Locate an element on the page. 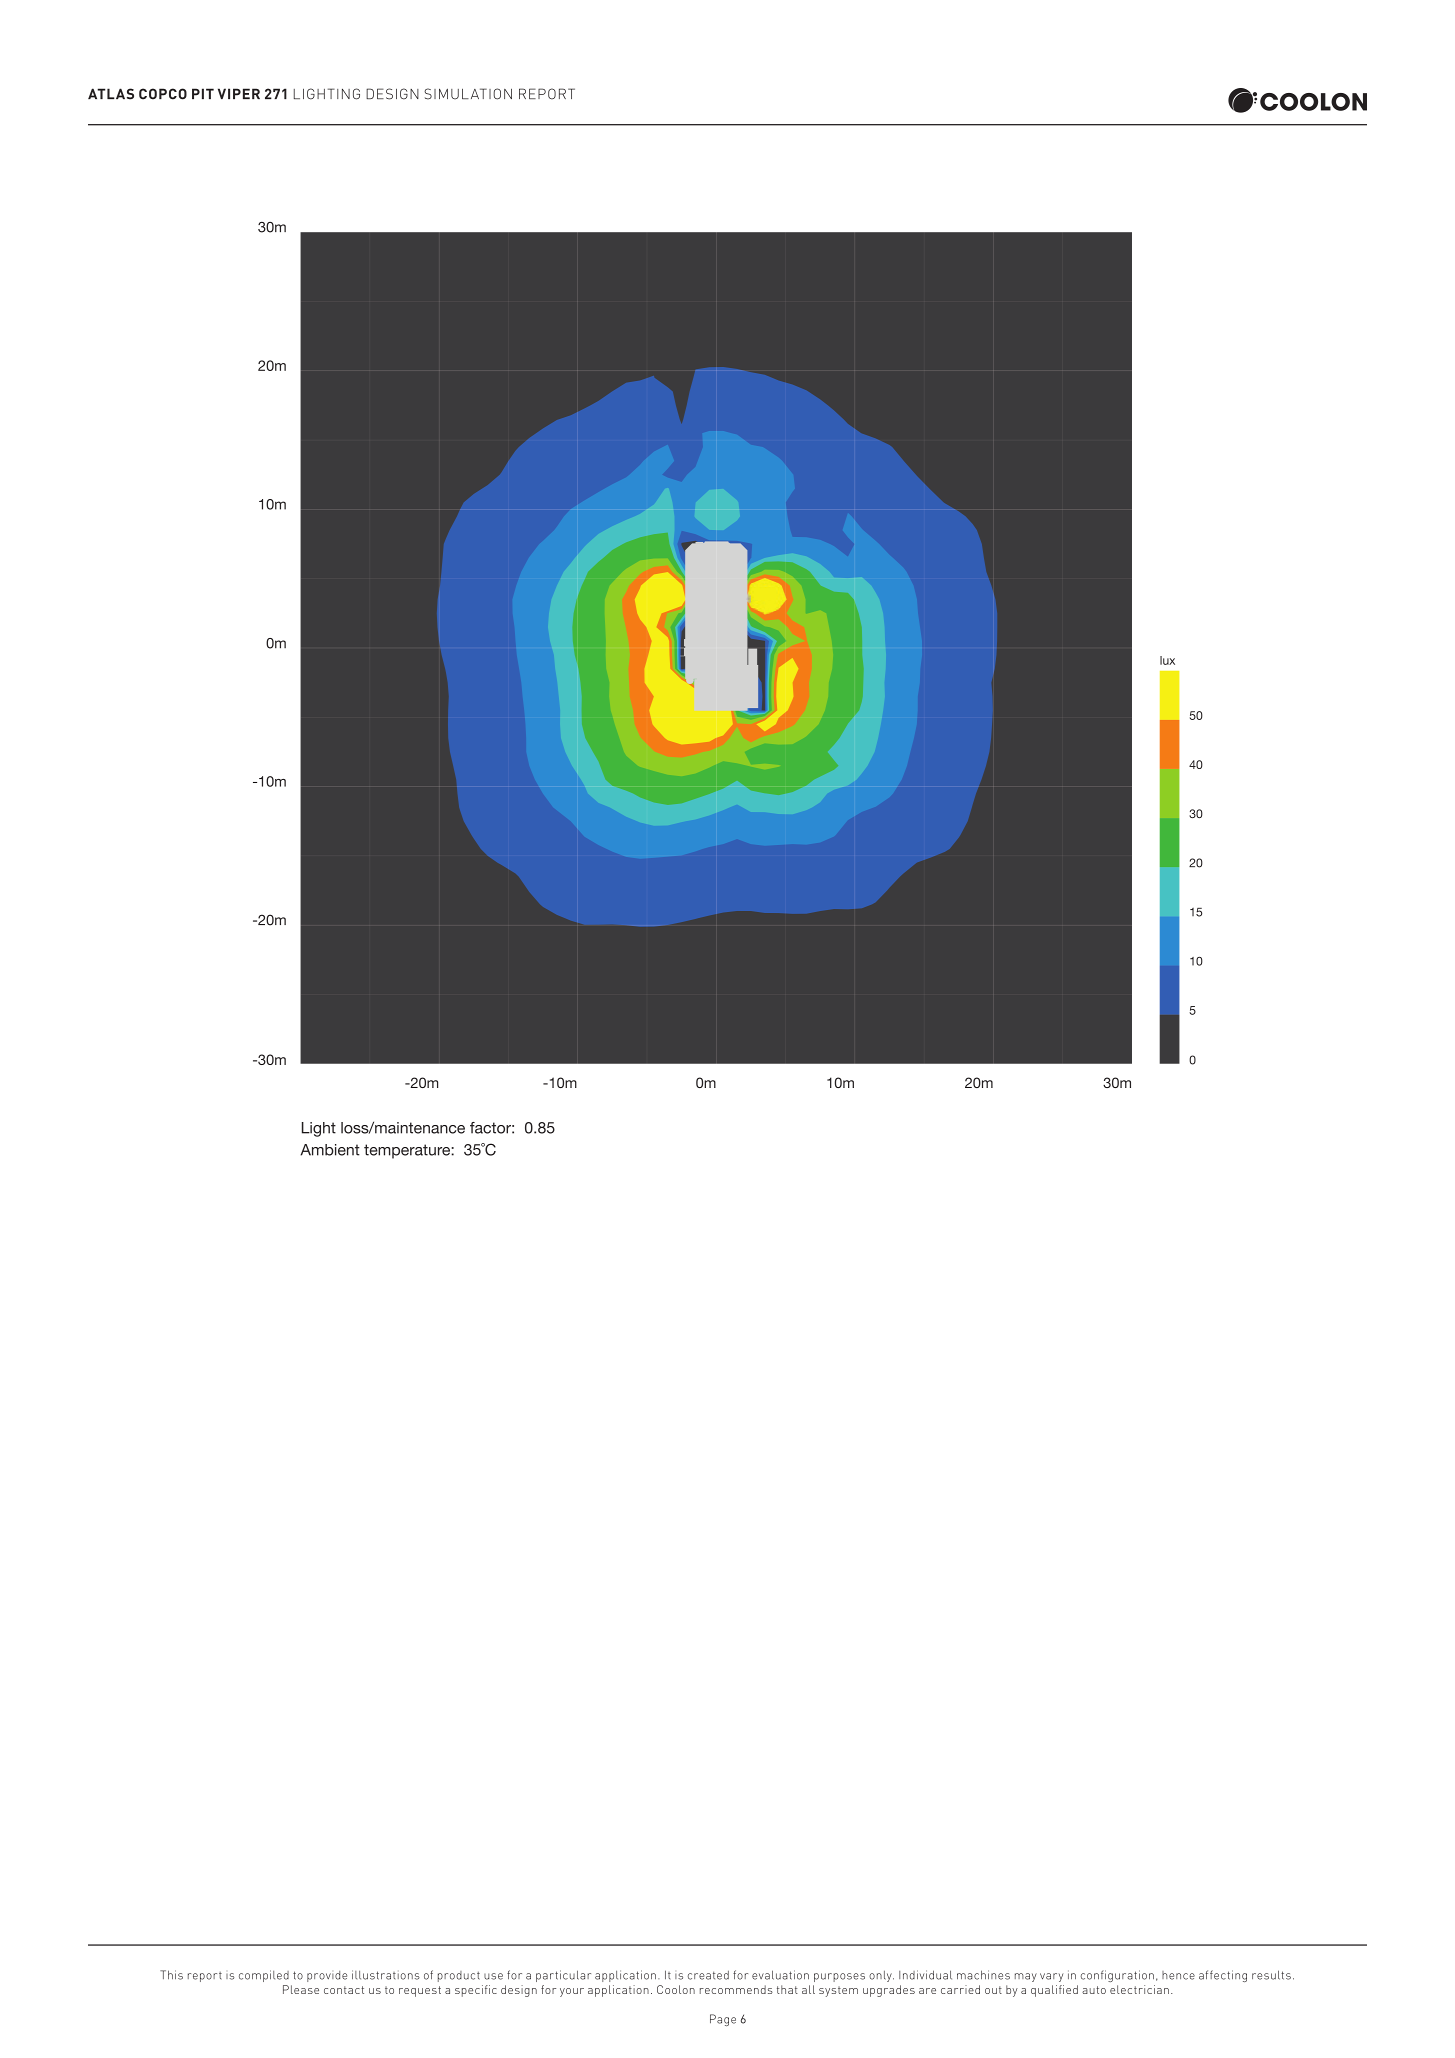 The image size is (1455, 2058). SIMULATION is located at coordinates (468, 94).
